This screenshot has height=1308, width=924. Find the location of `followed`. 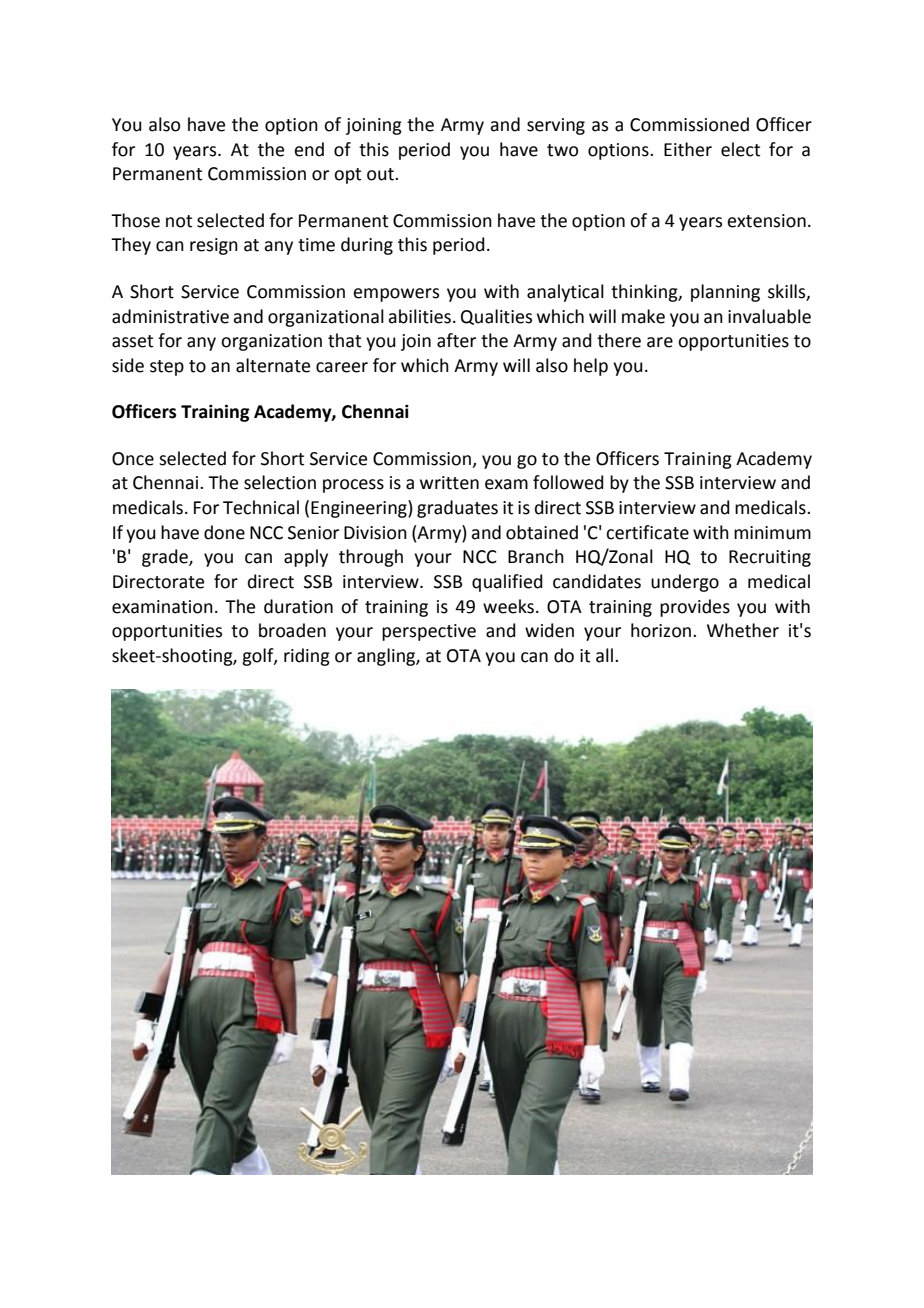

followed is located at coordinates (568, 482).
